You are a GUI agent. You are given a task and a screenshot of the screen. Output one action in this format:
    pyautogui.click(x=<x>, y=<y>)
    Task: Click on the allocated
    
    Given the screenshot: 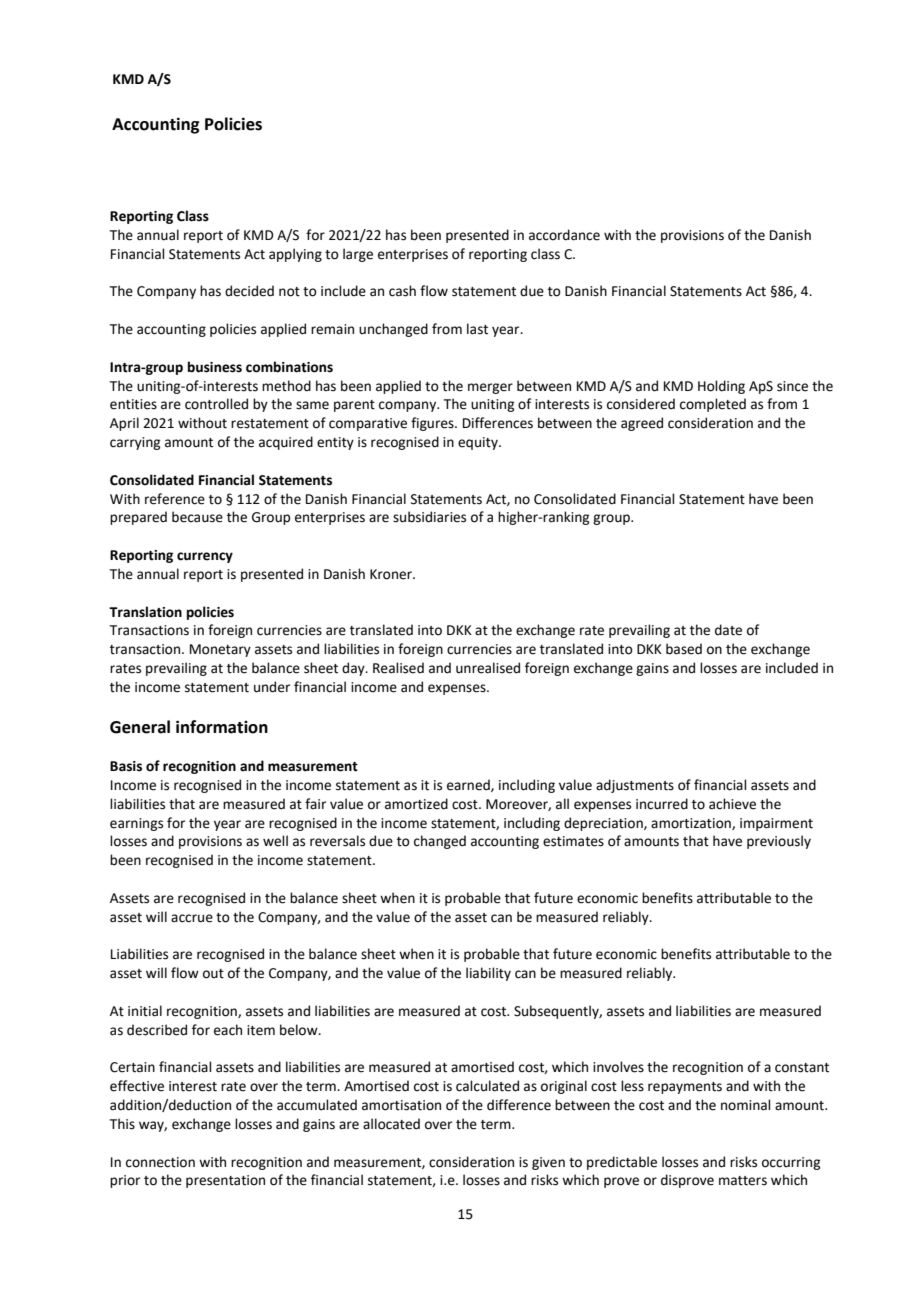 What is the action you would take?
    pyautogui.click(x=391, y=1124)
